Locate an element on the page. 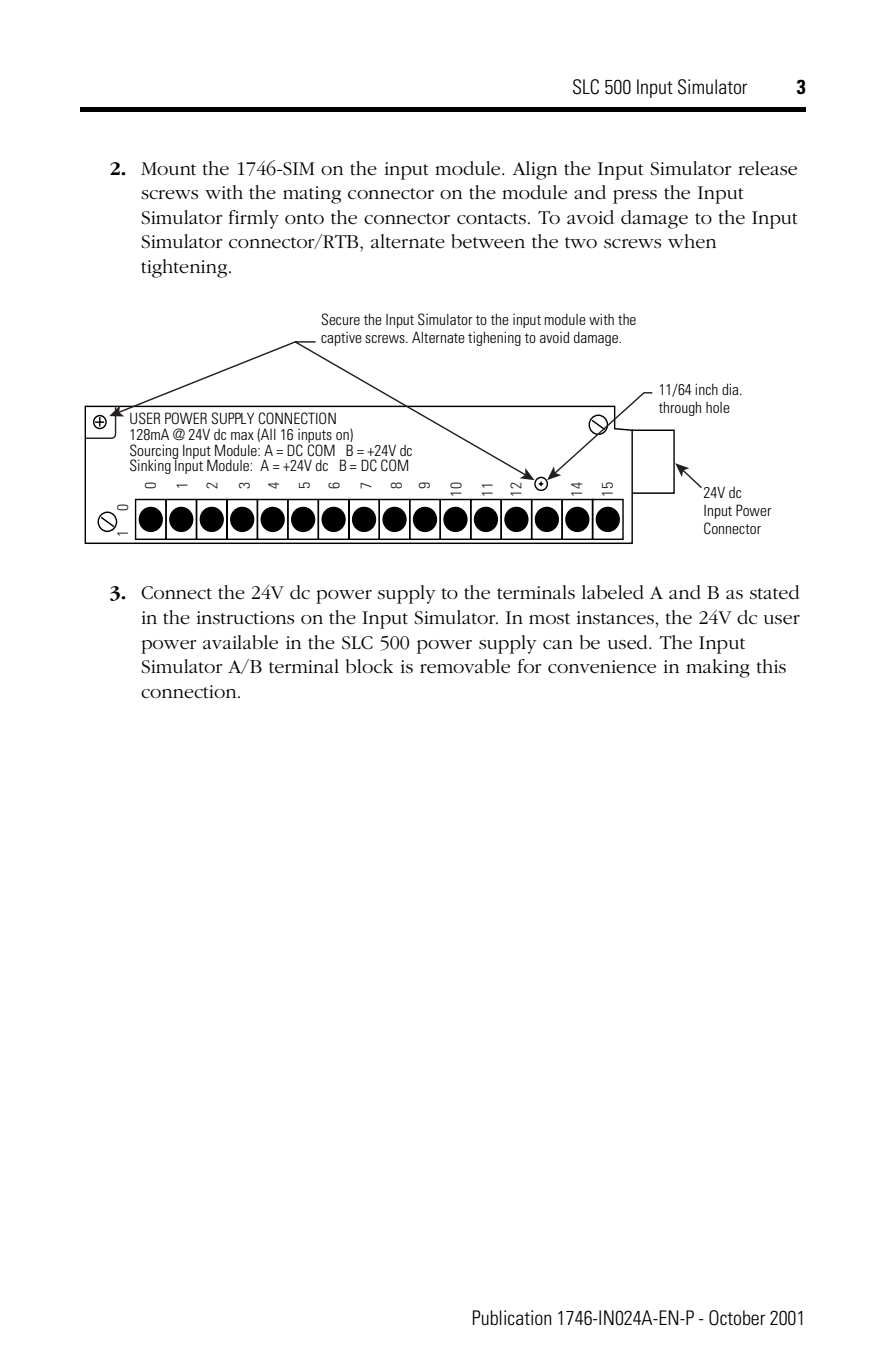  block is located at coordinates (369, 666).
